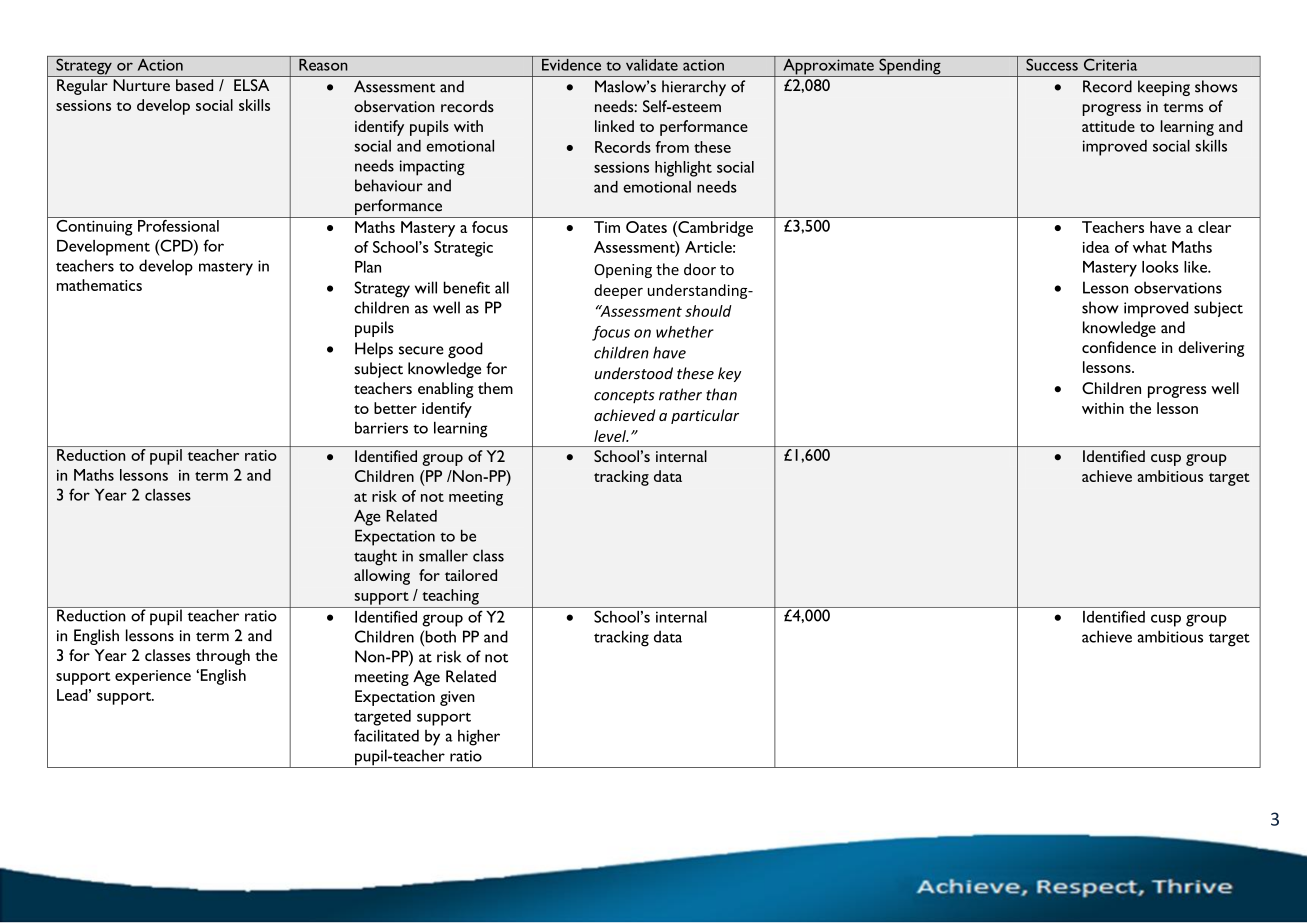 This screenshot has height=924, width=1307. I want to click on higher, so click(479, 737).
